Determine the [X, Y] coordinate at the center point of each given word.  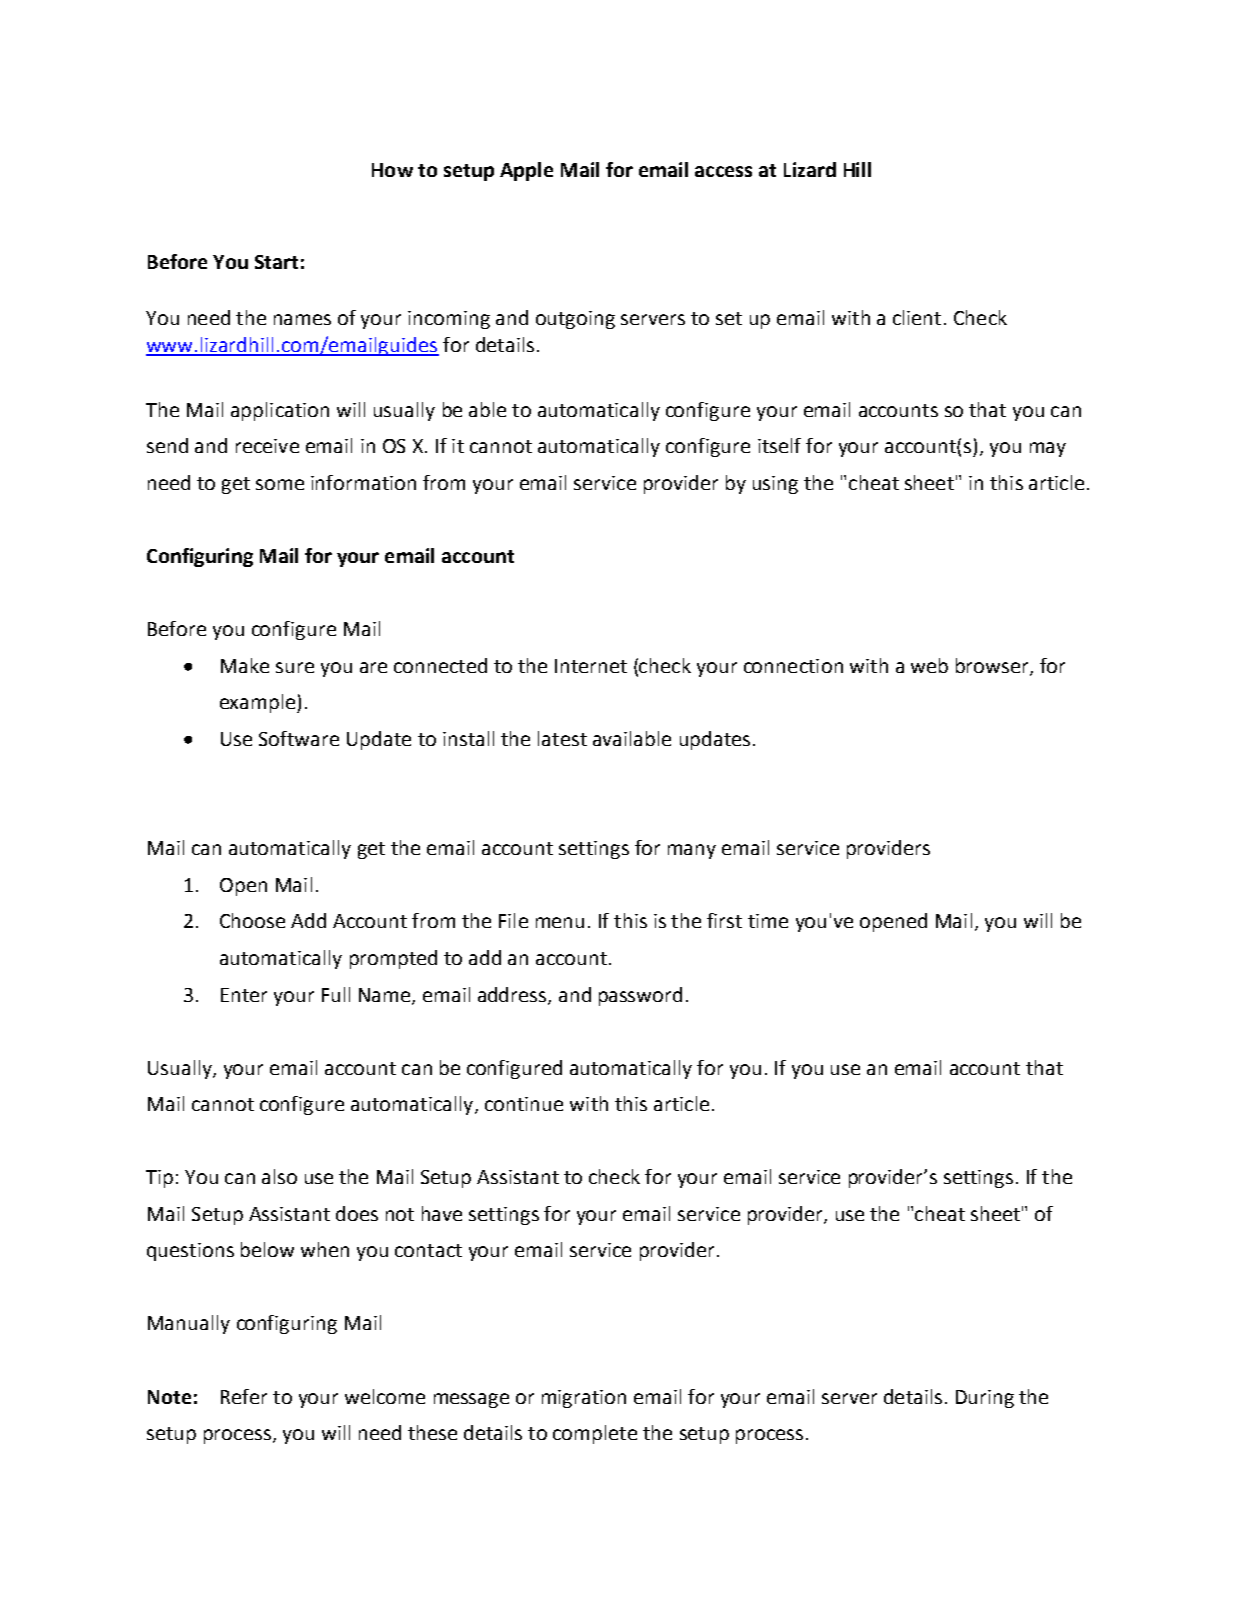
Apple [526, 171]
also [279, 1176]
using [775, 485]
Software [299, 738]
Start [276, 262]
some [280, 484]
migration [584, 1399]
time [768, 921]
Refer [244, 1396]
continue [524, 1104]
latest [562, 738]
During [985, 1399]
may [1048, 449]
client [917, 317]
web [929, 665]
